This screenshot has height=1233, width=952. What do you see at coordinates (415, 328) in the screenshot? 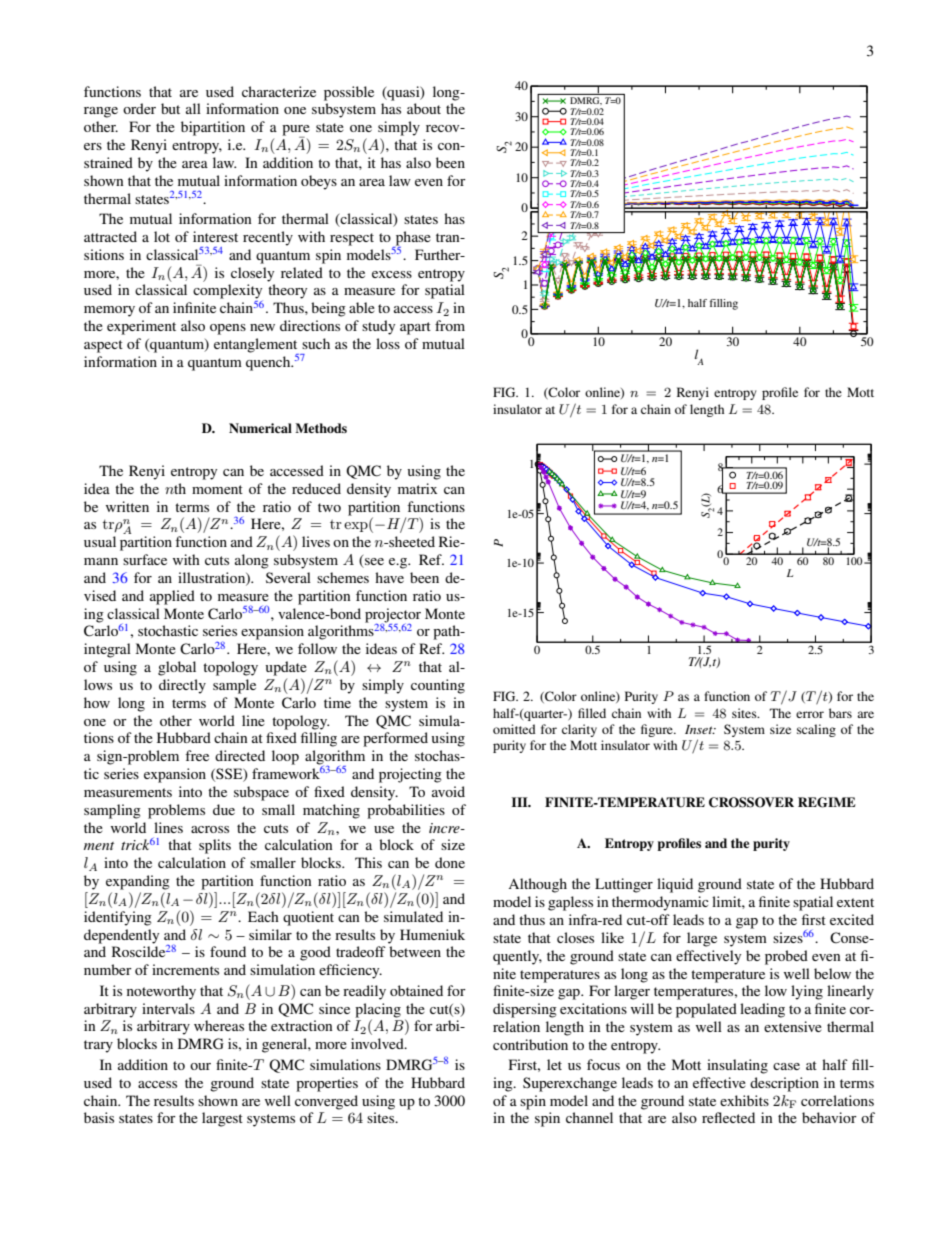
I see `apart` at bounding box center [415, 328].
